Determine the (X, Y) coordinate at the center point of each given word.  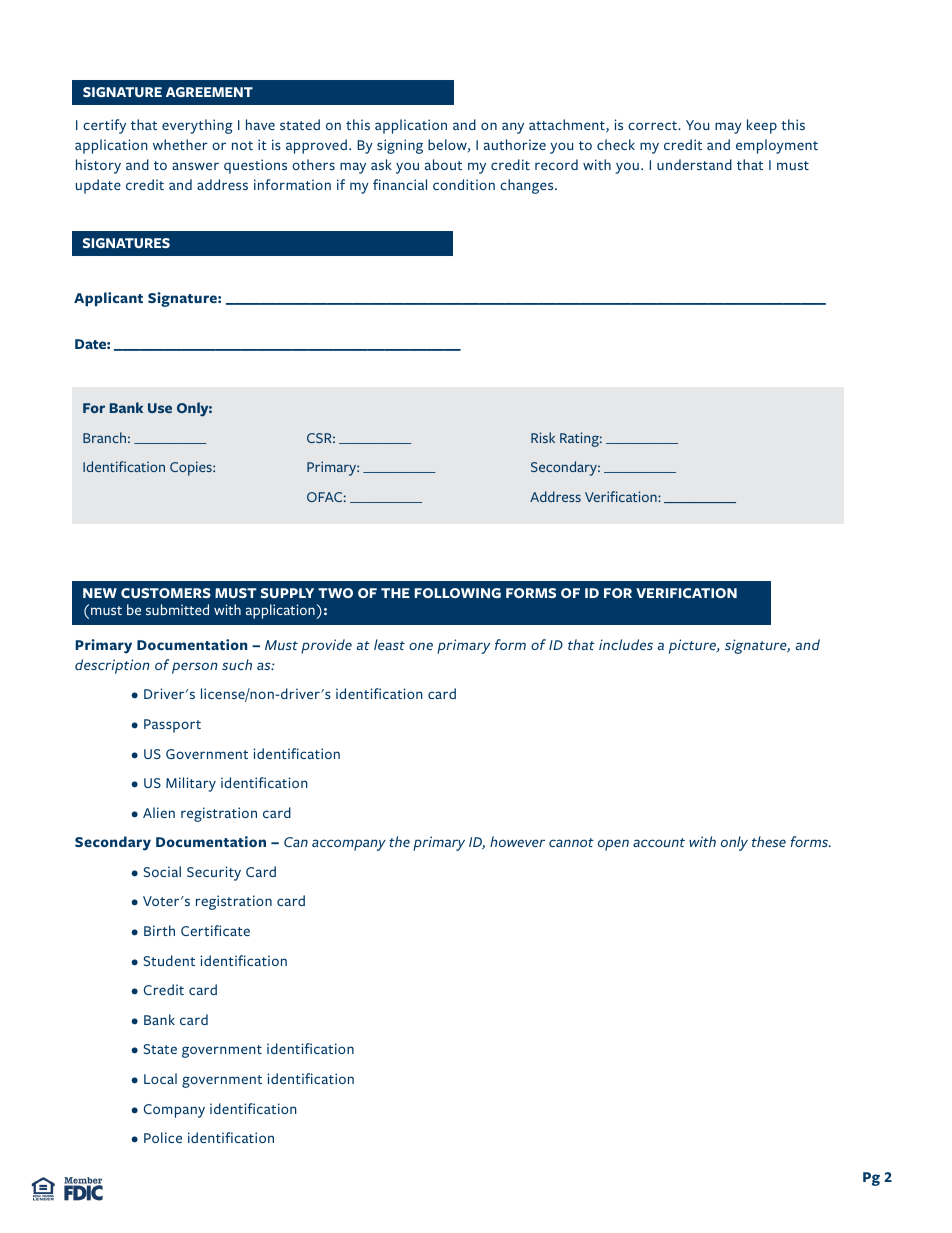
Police (163, 1137)
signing (400, 146)
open (613, 845)
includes (626, 644)
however (517, 841)
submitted (177, 609)
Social (162, 871)
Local (160, 1078)
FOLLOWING (458, 593)
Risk (543, 437)
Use (160, 408)
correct (653, 125)
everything (197, 126)
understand (694, 164)
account (659, 842)
